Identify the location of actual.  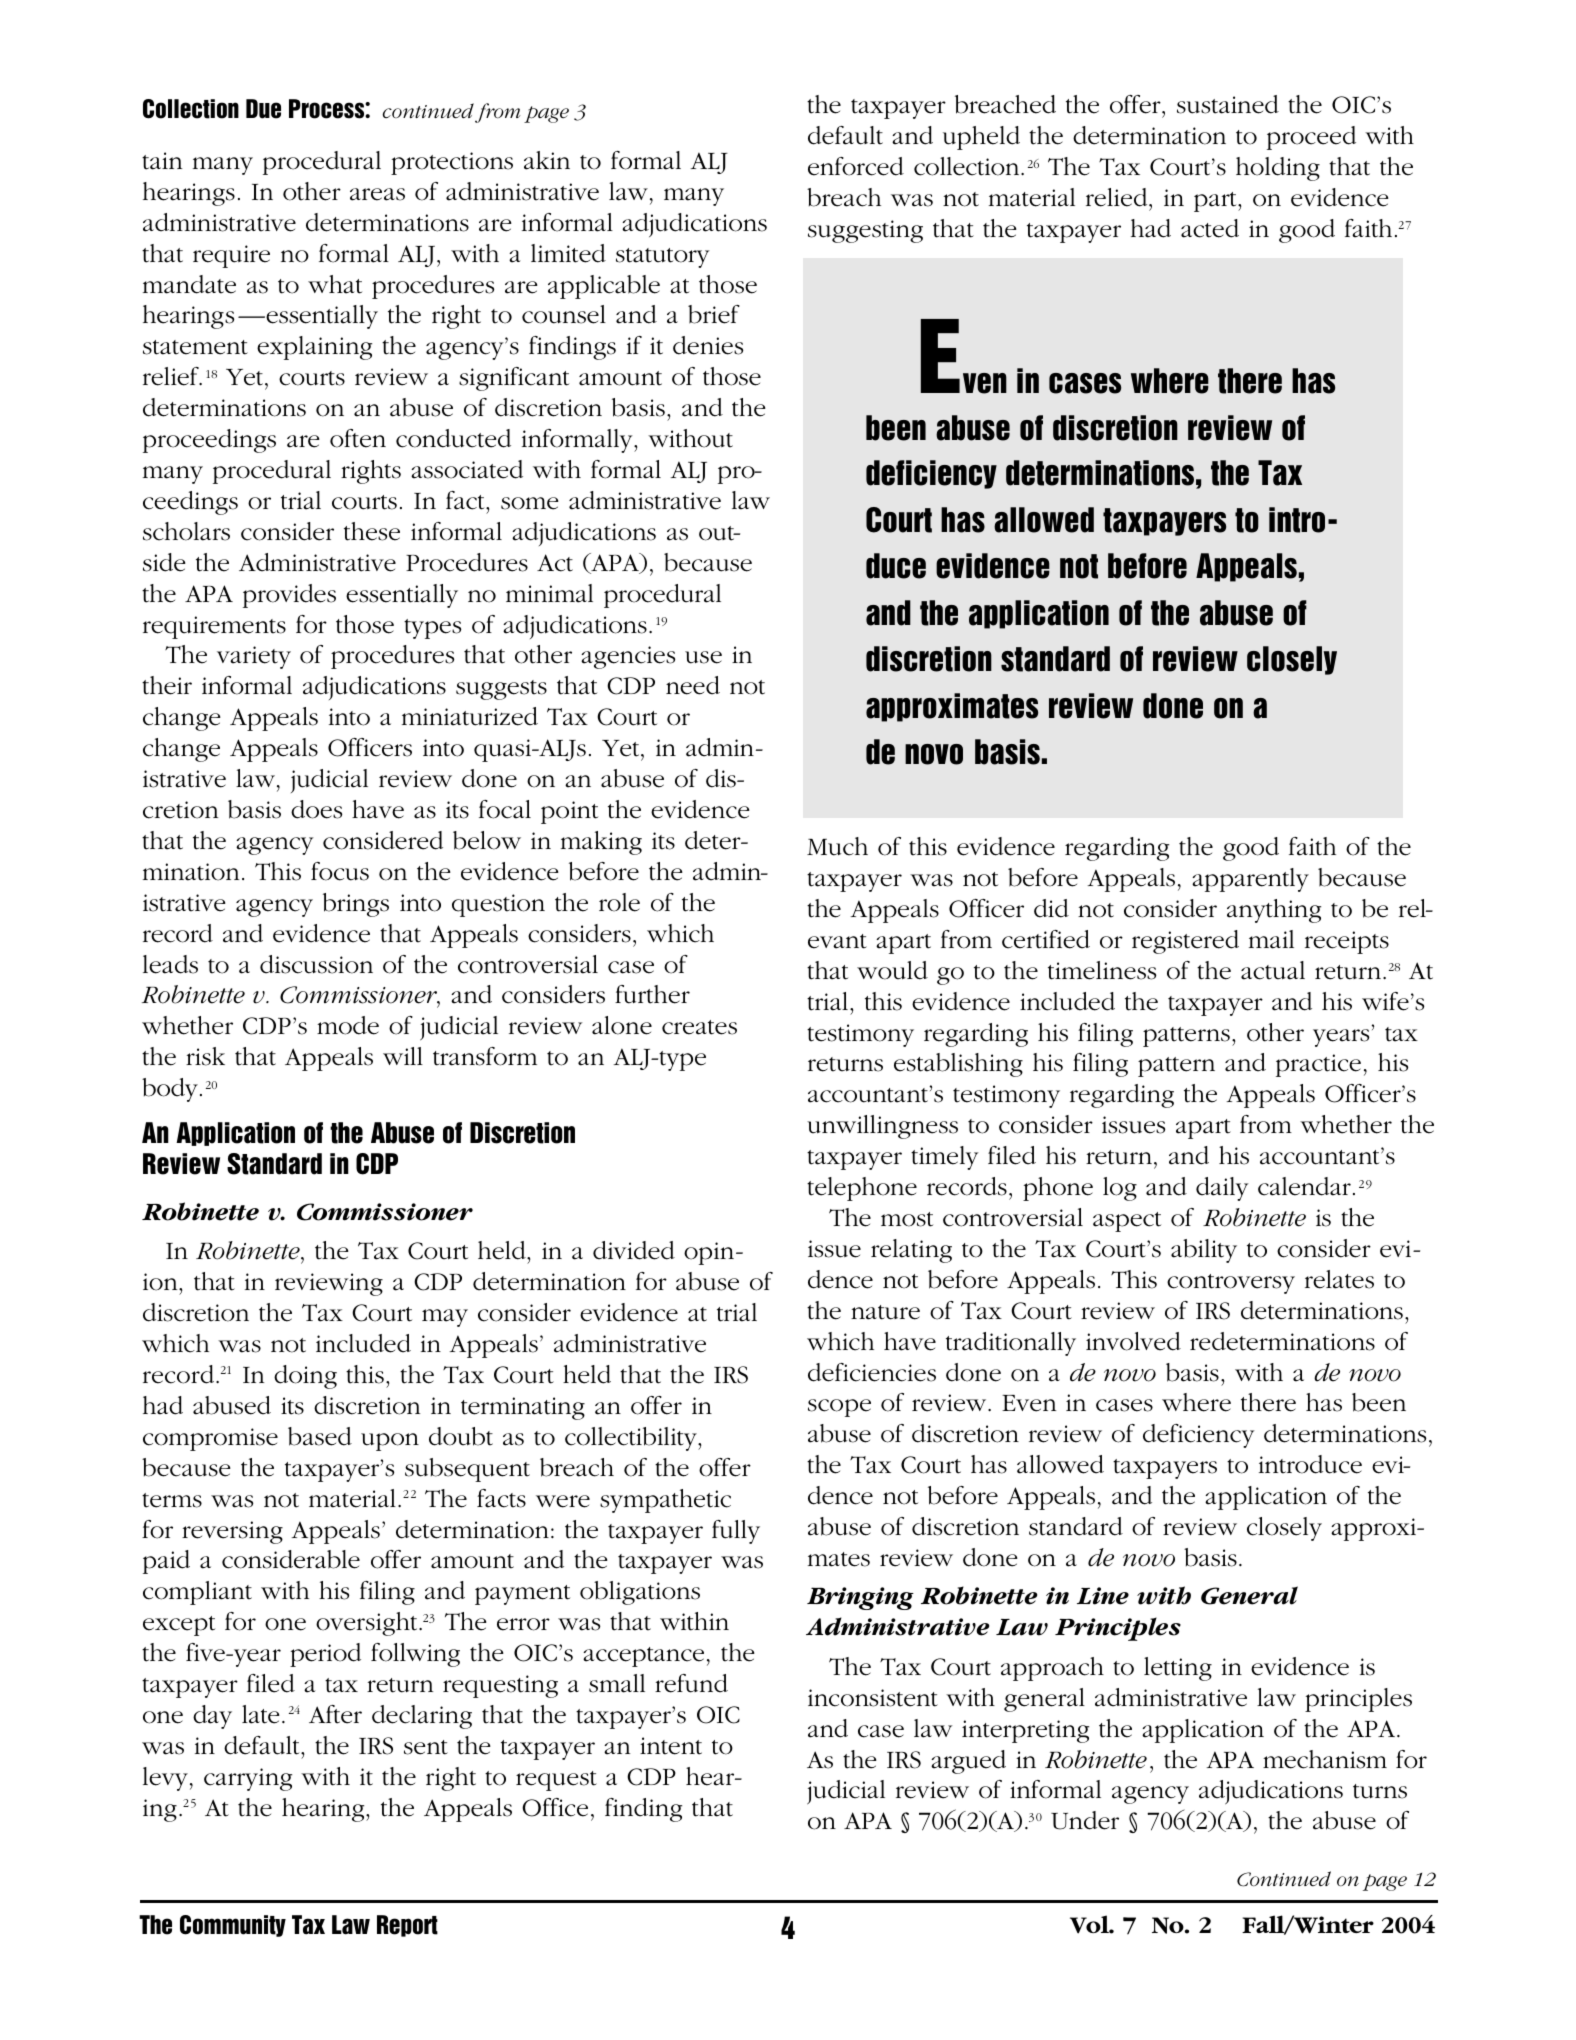
(1273, 970).
